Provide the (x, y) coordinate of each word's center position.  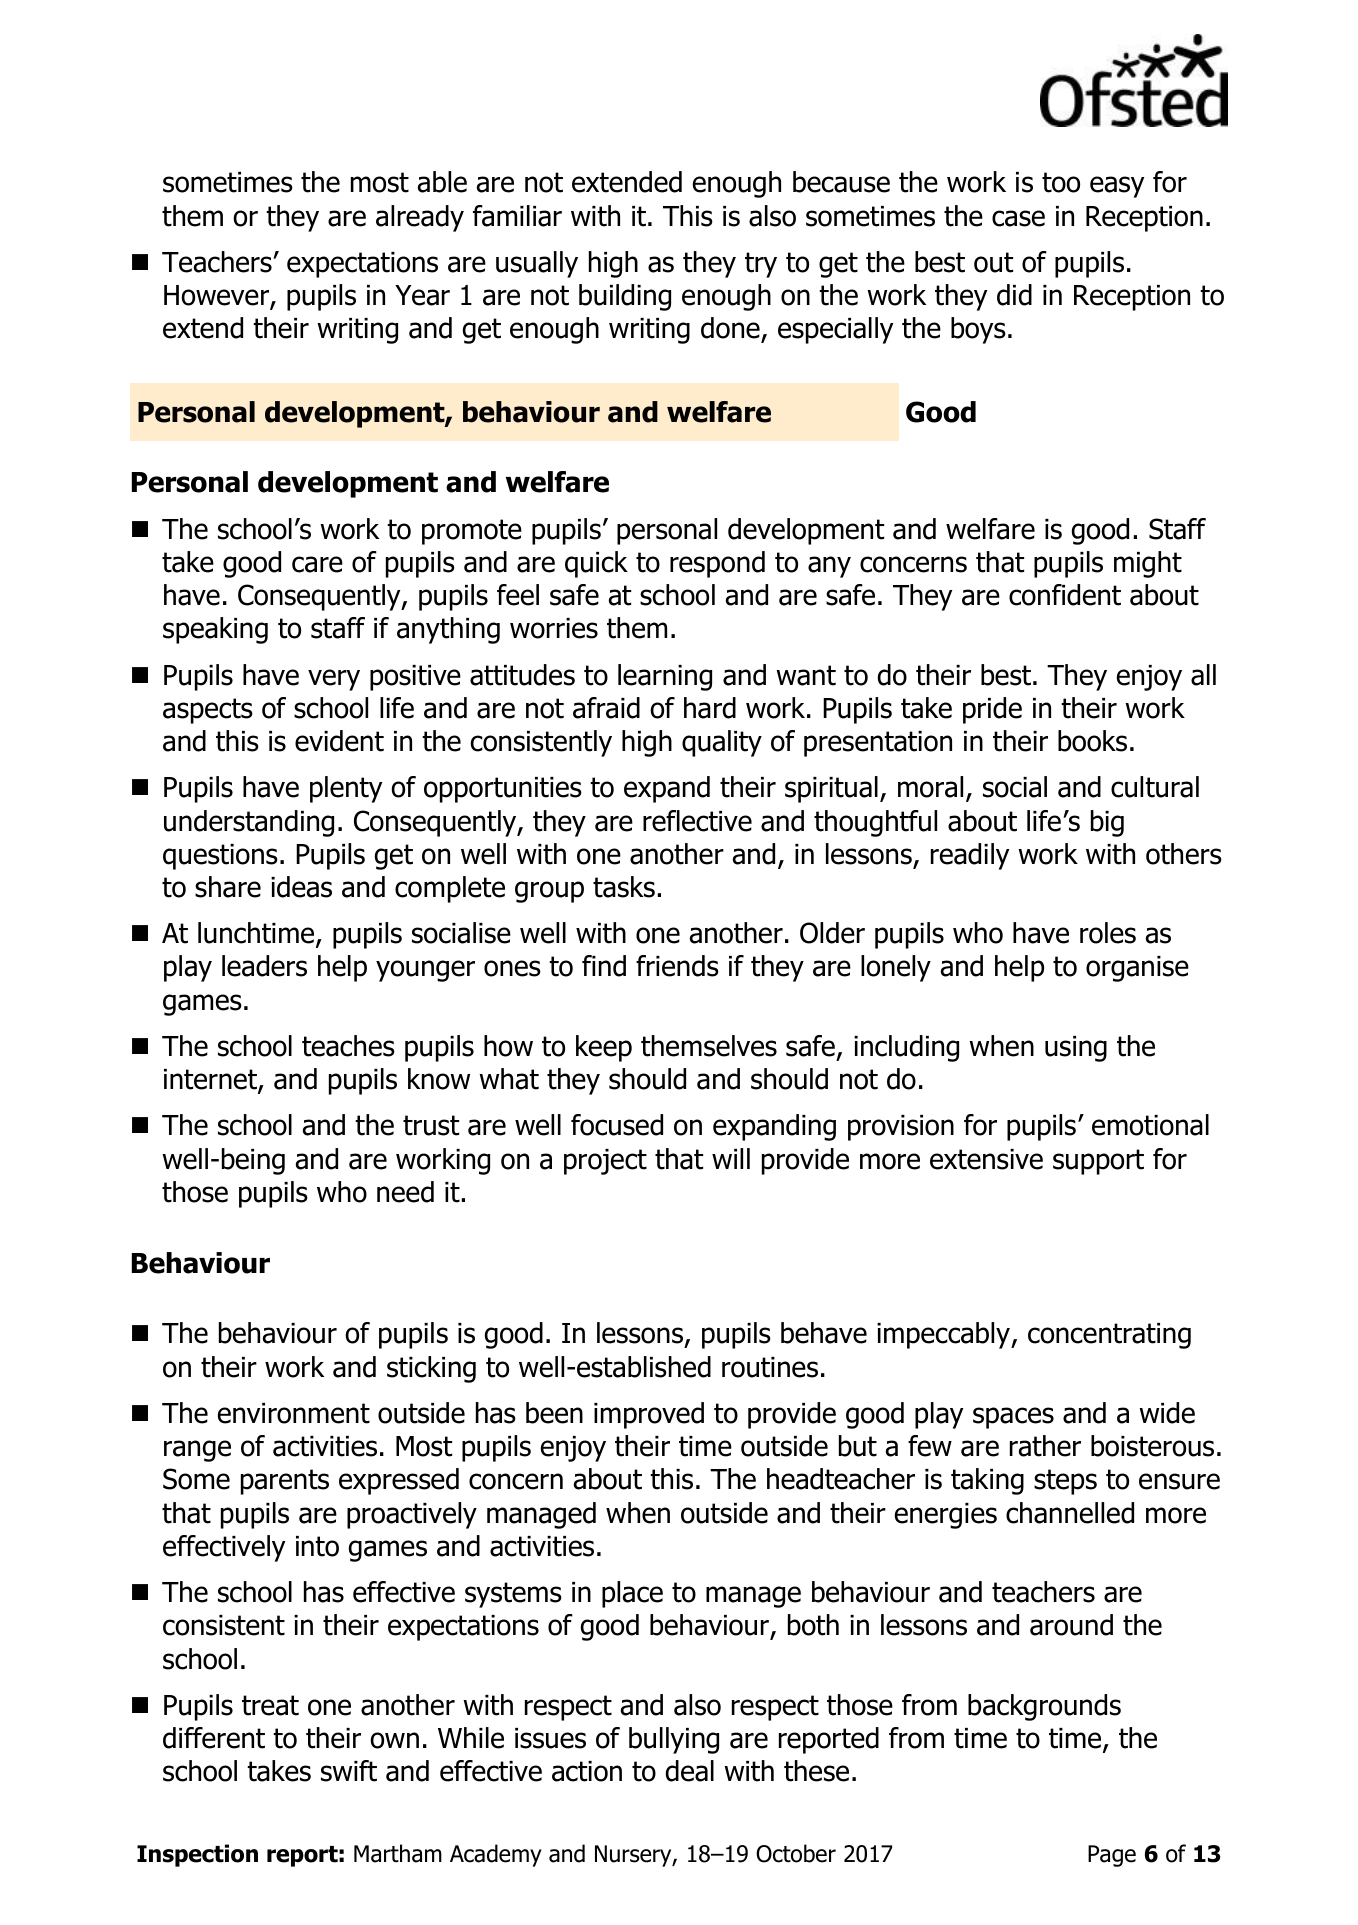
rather (1045, 1446)
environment (294, 1413)
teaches (348, 1046)
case (1018, 218)
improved (649, 1415)
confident (1065, 595)
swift (349, 1771)
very (334, 680)
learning (665, 677)
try (761, 265)
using (1076, 1049)
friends (677, 966)
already (420, 218)
